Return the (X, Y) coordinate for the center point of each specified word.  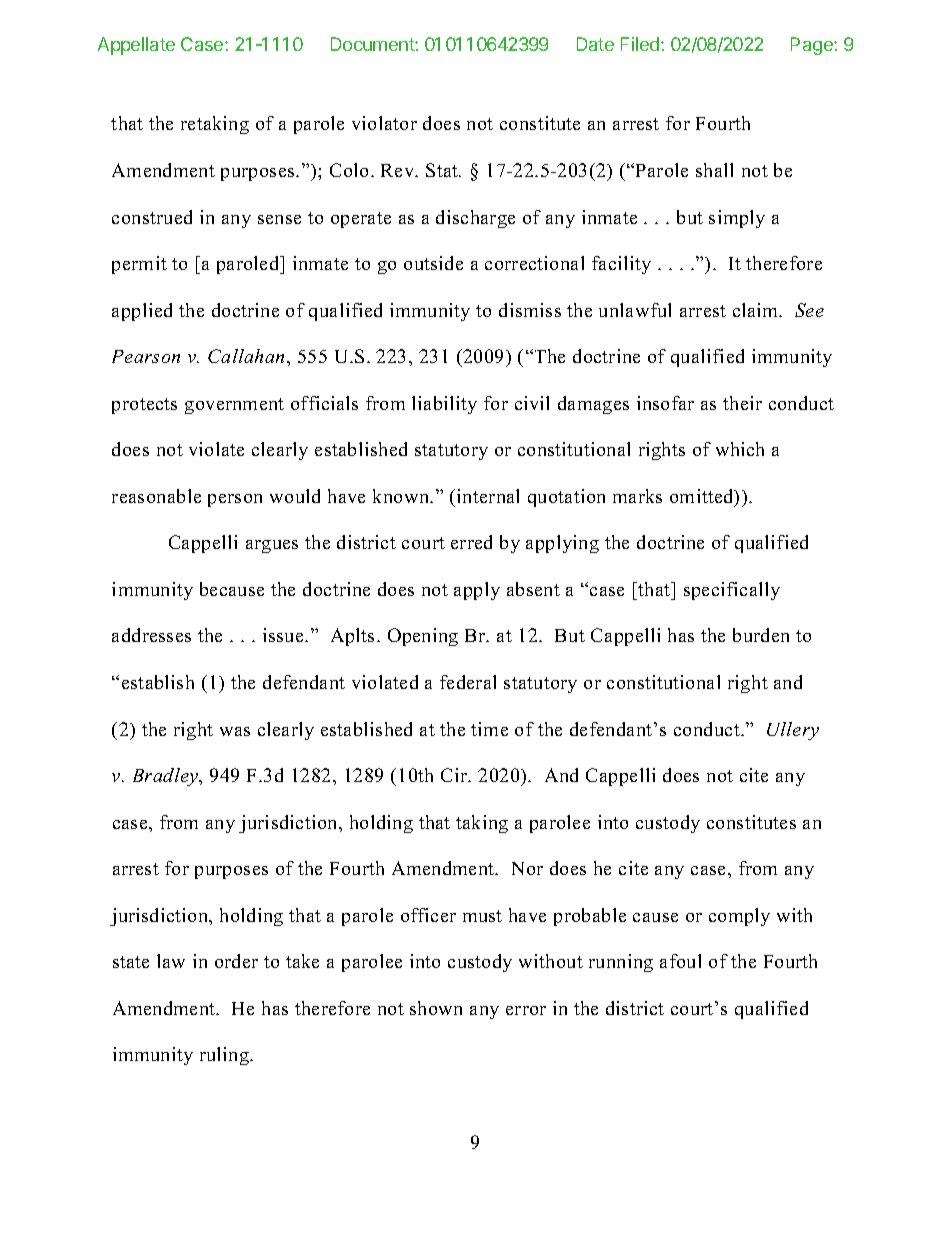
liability (444, 405)
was (235, 731)
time (489, 729)
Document (373, 44)
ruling (226, 1056)
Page (813, 46)
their (742, 403)
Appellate (136, 46)
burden (761, 635)
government (234, 406)
